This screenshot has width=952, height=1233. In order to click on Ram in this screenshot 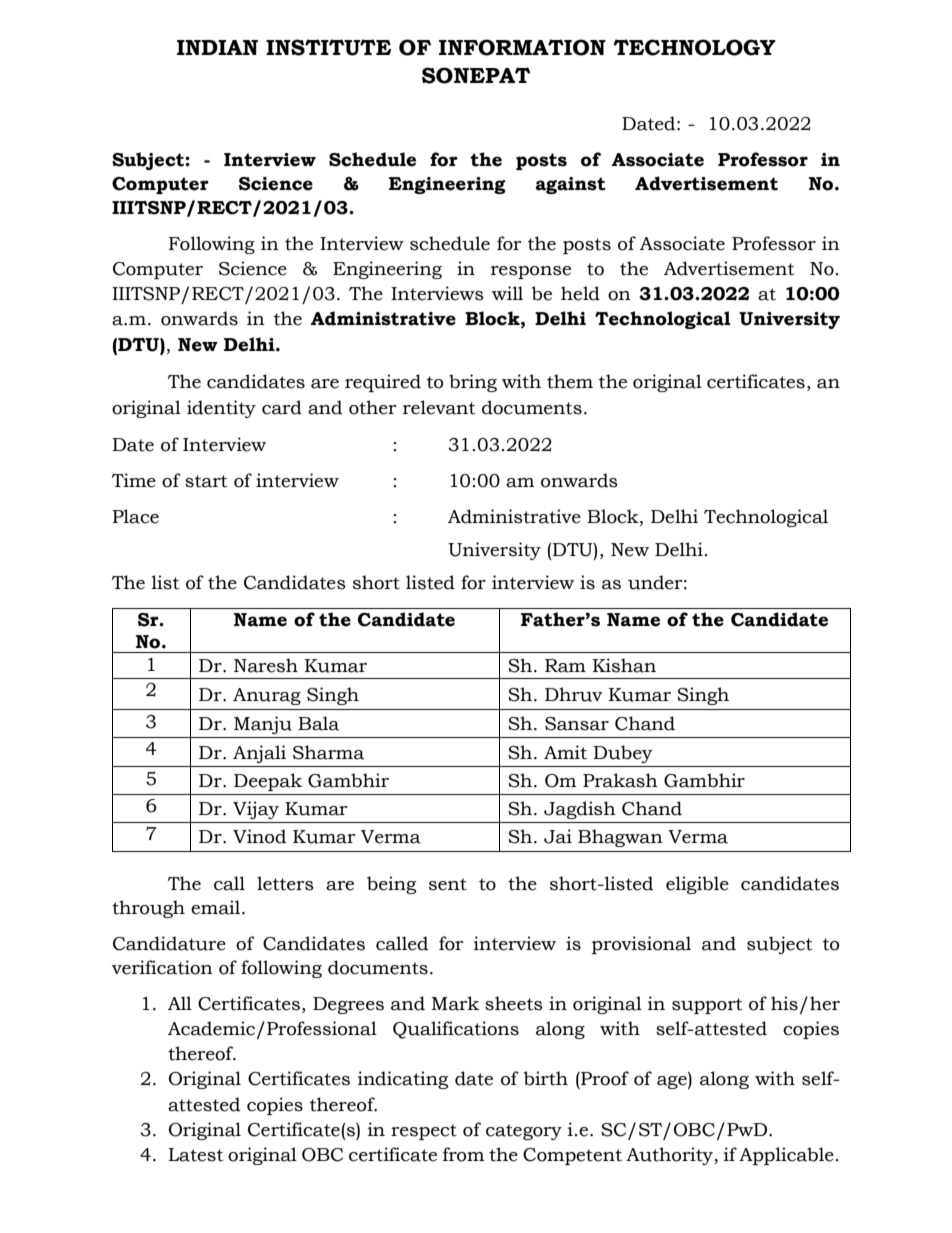, I will do `click(565, 666)`.
